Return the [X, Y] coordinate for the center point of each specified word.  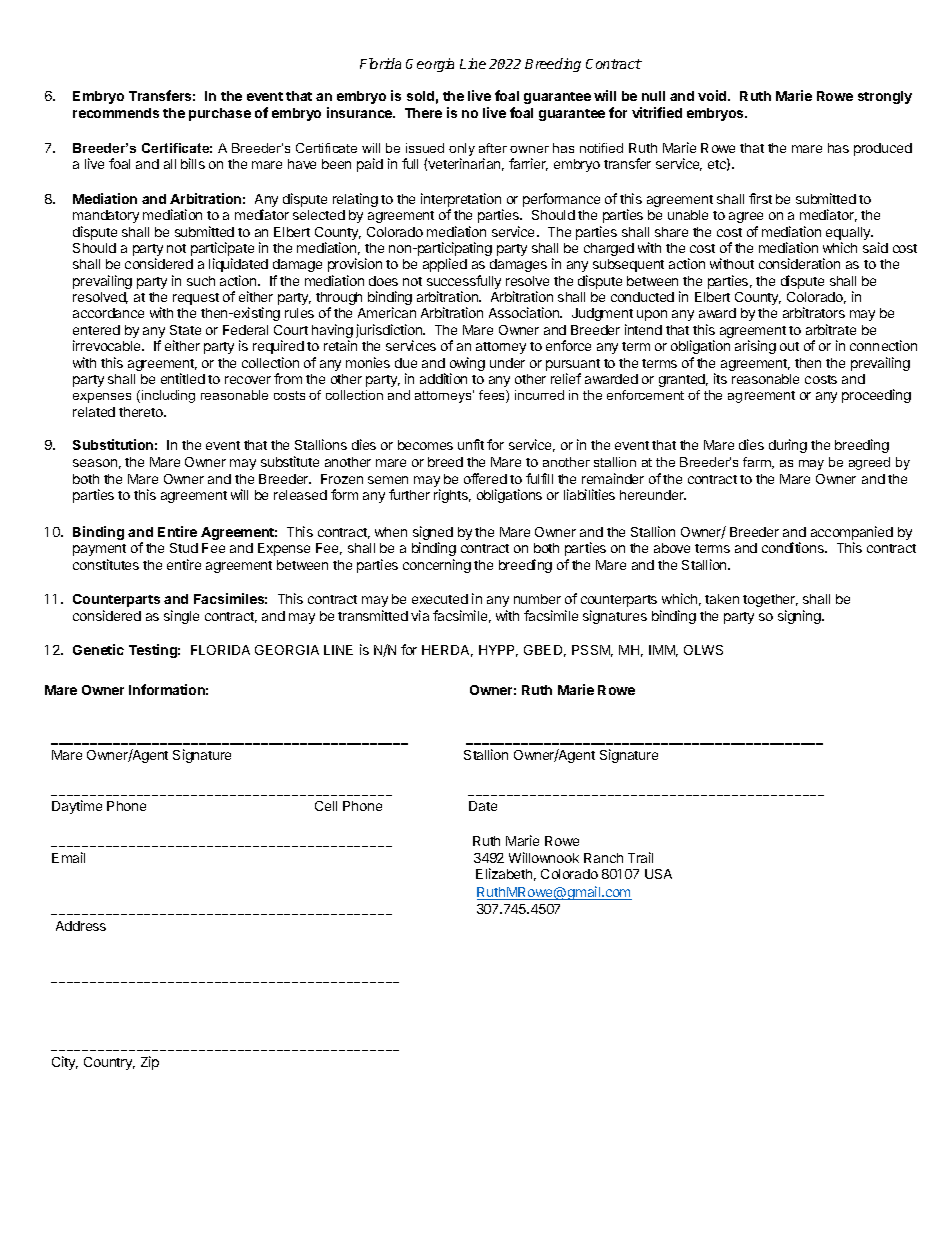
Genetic [98, 649]
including [168, 396]
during [788, 446]
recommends [116, 113]
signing [800, 617]
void [713, 95]
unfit [471, 444]
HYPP [498, 651]
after [493, 148]
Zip [150, 1063]
